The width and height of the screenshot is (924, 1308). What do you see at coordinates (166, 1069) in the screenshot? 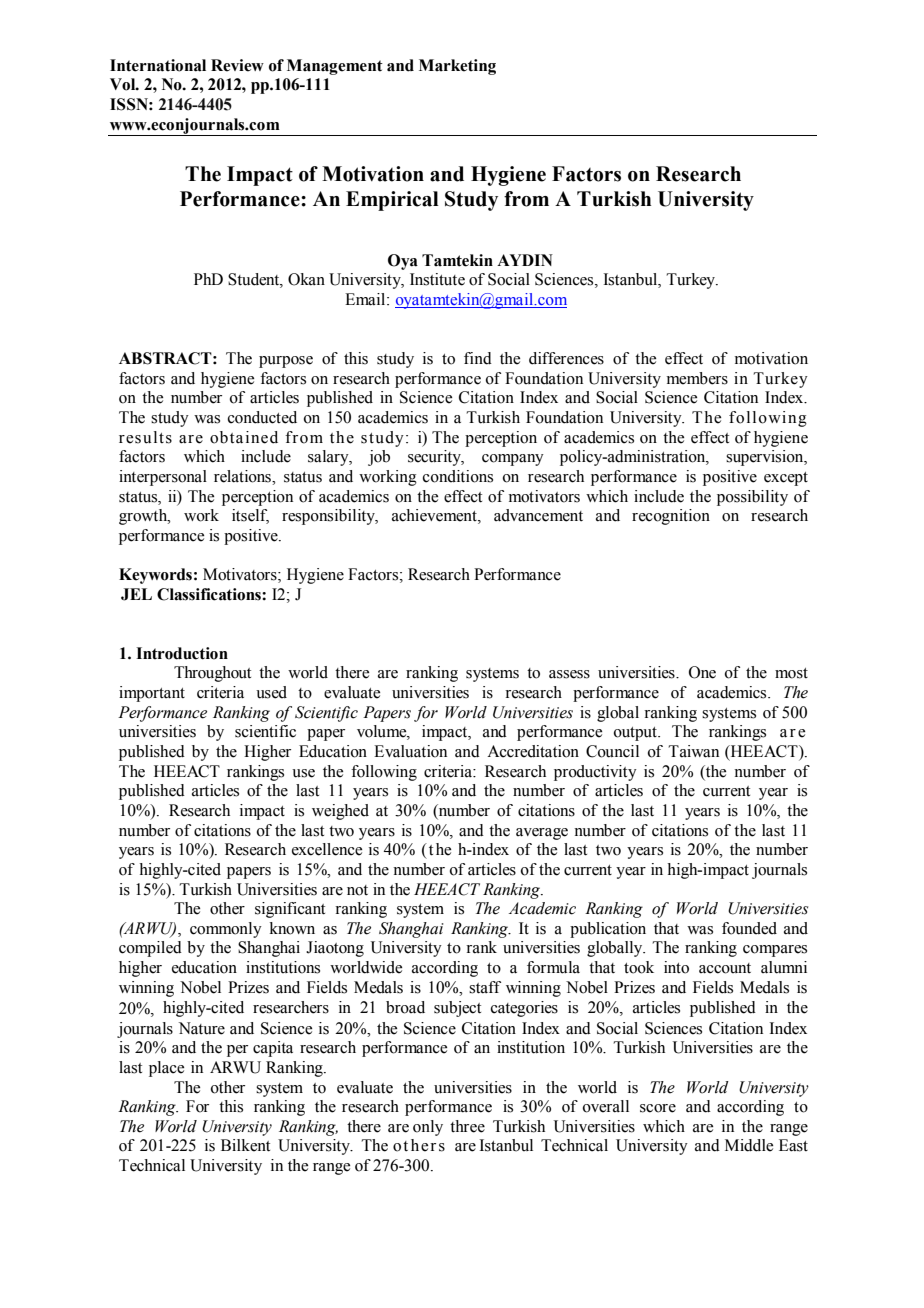
I see `place` at bounding box center [166, 1069].
